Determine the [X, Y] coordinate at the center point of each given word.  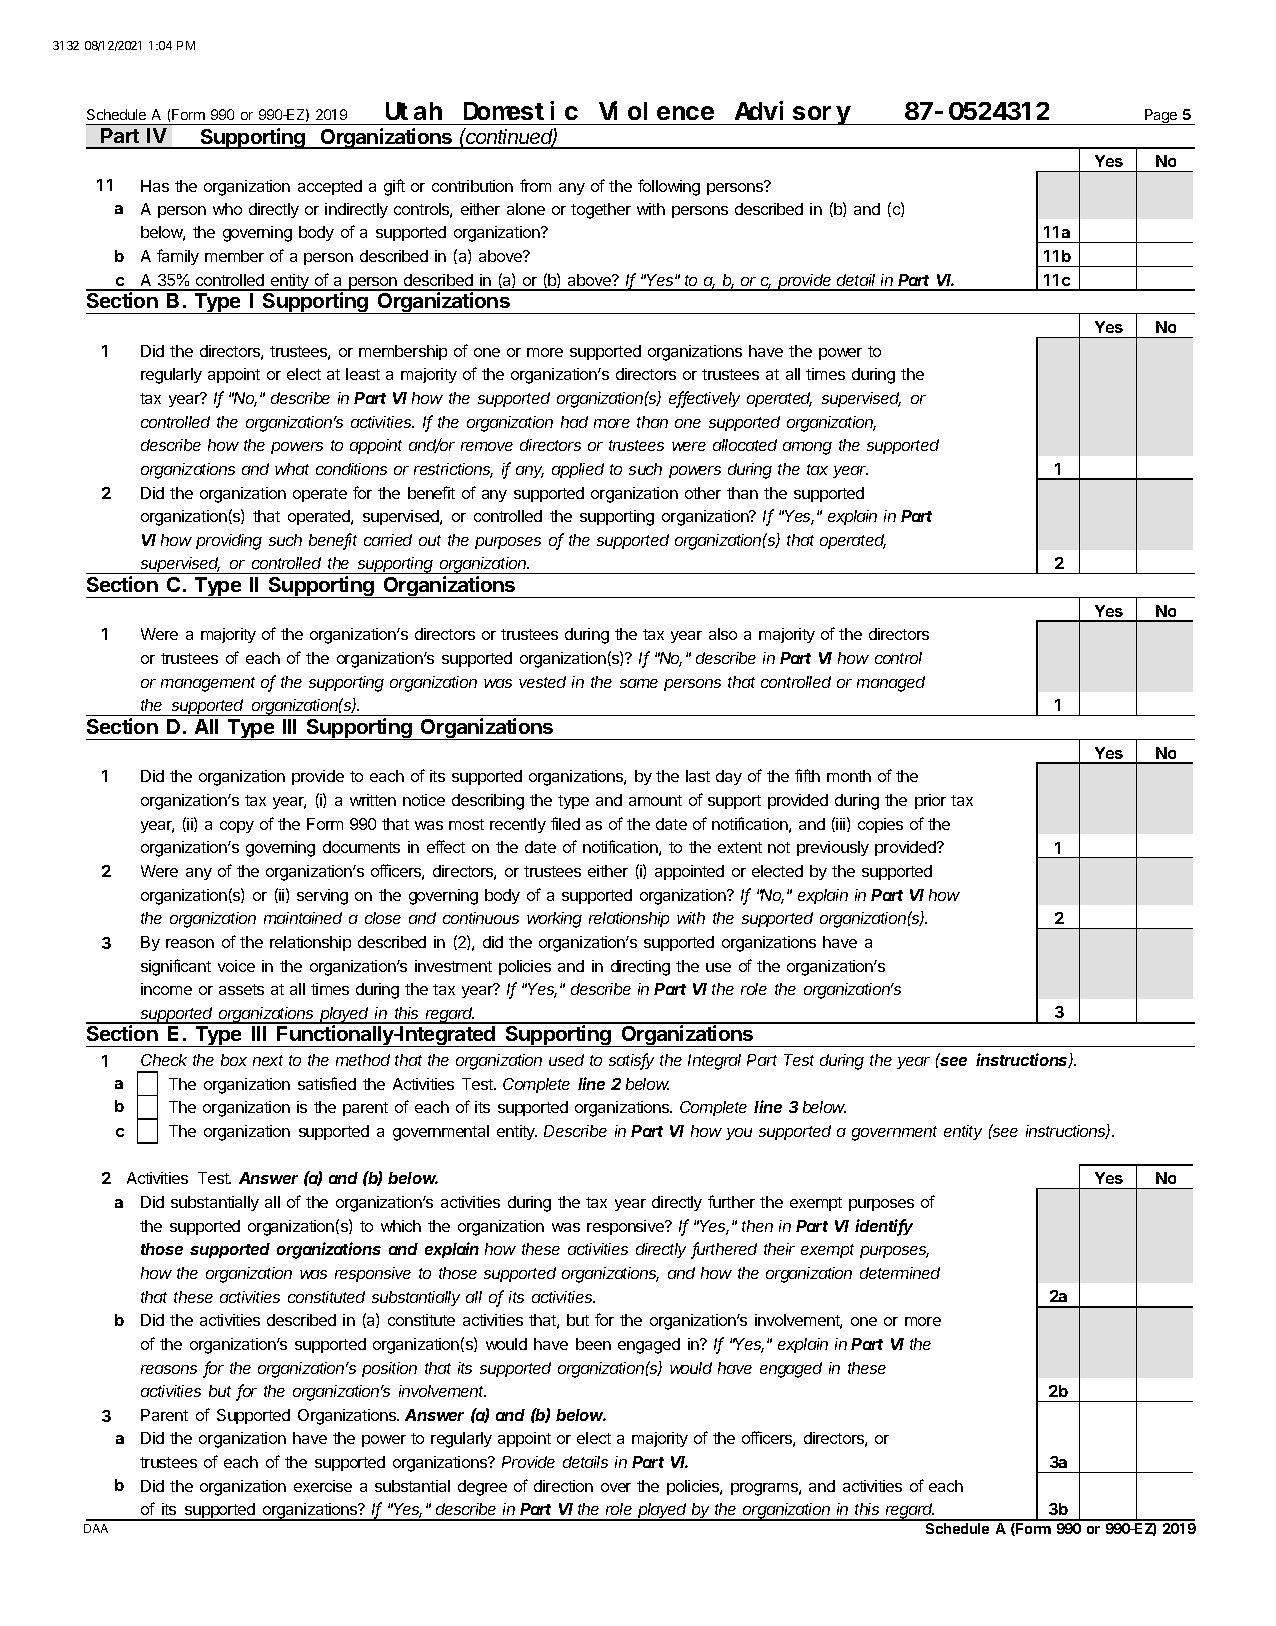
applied [578, 470]
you [739, 1134]
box [234, 1060]
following [669, 187]
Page [1161, 117]
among [807, 448]
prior [930, 801]
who [227, 209]
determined [900, 1273]
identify [884, 1227]
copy [237, 827]
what [292, 469]
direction [563, 1486]
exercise [323, 1486]
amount [655, 800]
